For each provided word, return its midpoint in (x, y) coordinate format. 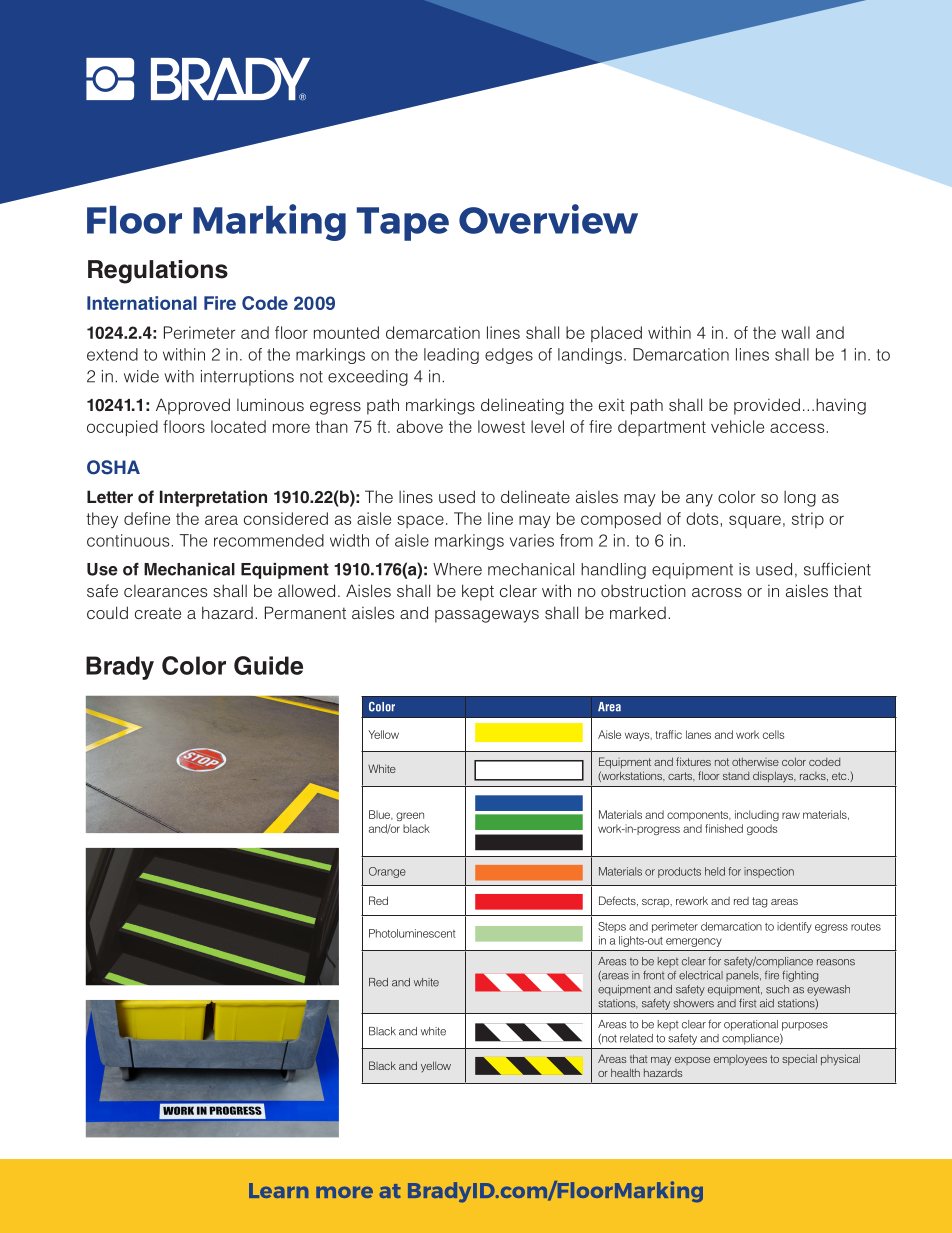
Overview (548, 219)
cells (773, 734)
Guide (268, 665)
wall (795, 332)
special (799, 1059)
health (625, 1072)
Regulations (158, 272)
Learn (278, 1190)
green (410, 816)
